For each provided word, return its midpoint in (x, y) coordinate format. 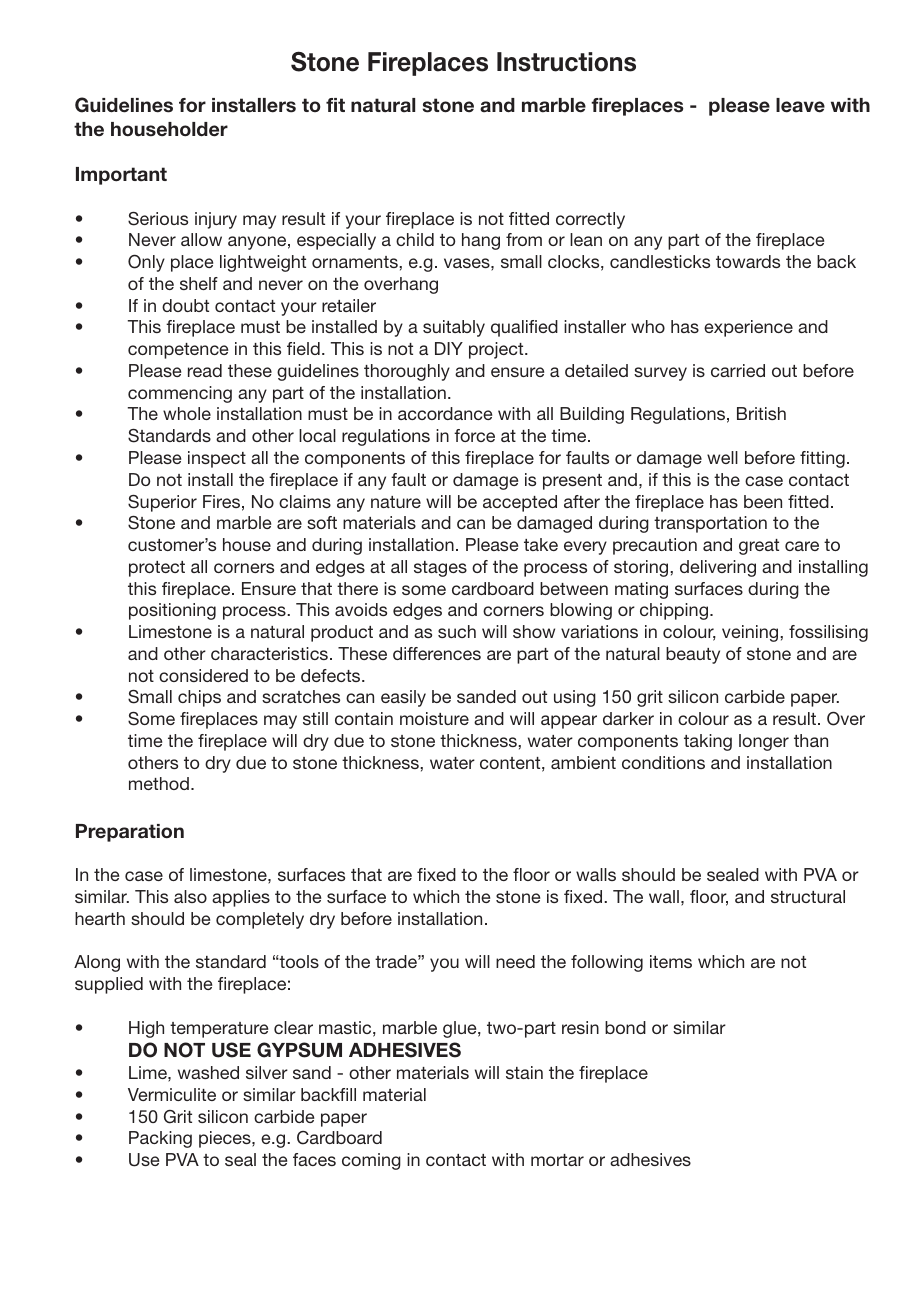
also (190, 896)
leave (800, 105)
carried (738, 370)
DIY (449, 348)
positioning (172, 611)
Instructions (566, 62)
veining (751, 633)
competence (178, 351)
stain (524, 1072)
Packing (160, 1139)
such (457, 631)
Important (121, 176)
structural (808, 896)
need (515, 961)
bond (625, 1027)
